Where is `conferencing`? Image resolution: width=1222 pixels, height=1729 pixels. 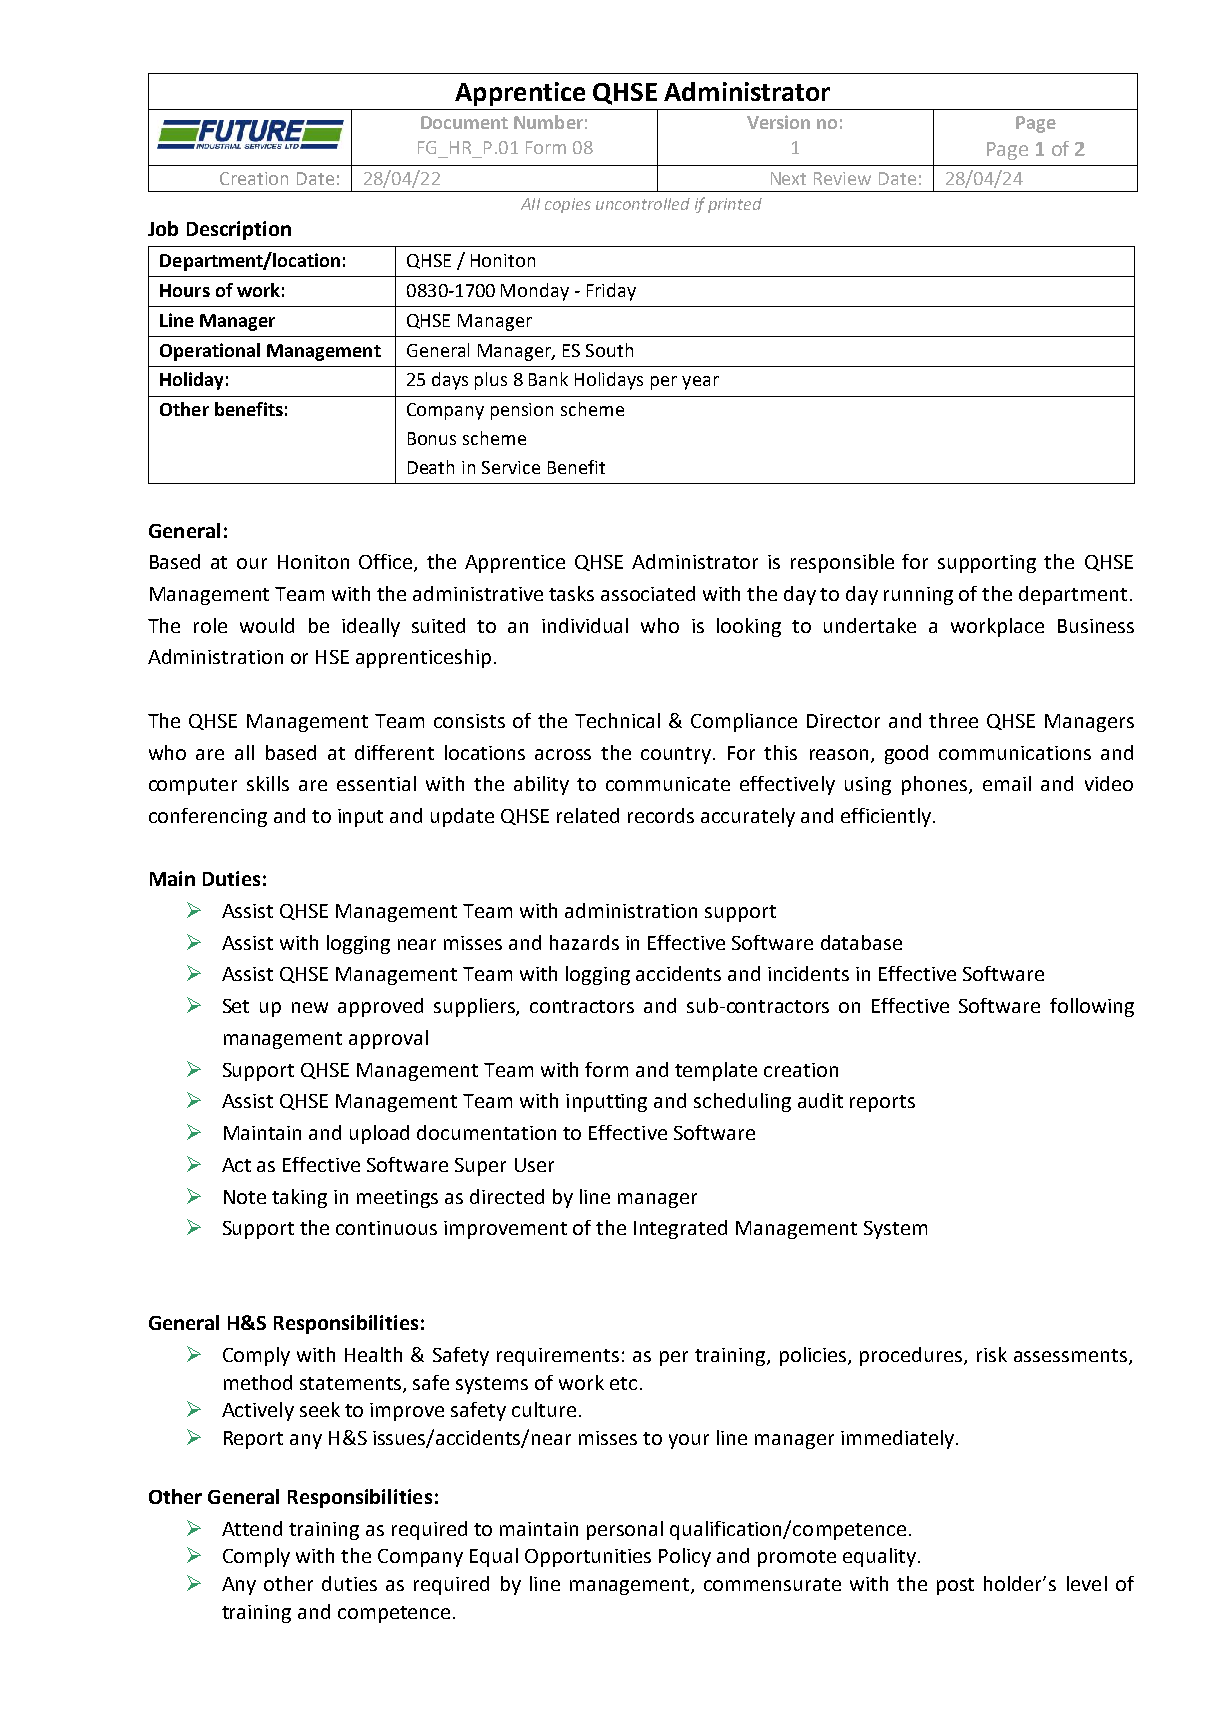 conferencing is located at coordinates (208, 817).
